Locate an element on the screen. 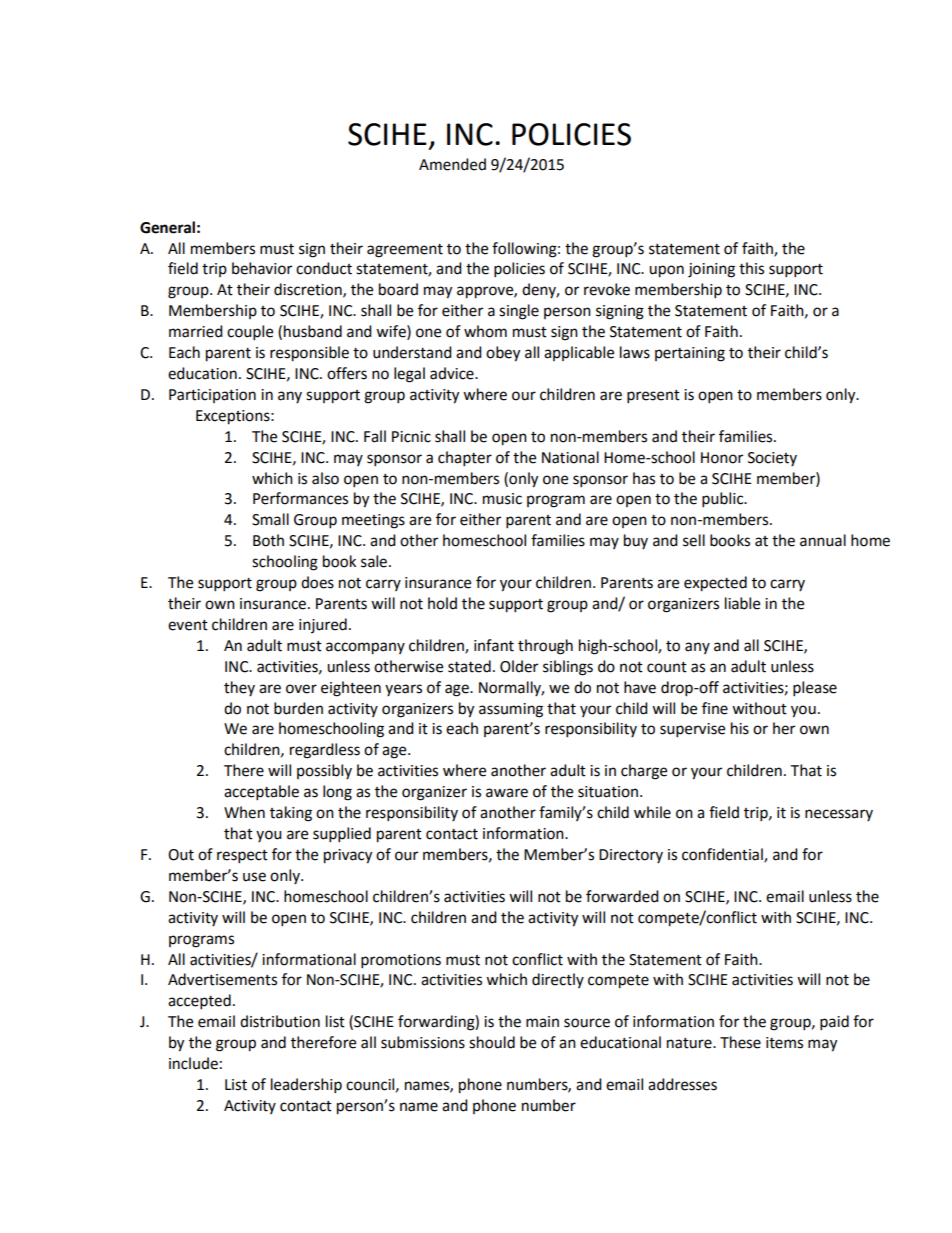 The width and height of the screenshot is (952, 1233). These is located at coordinates (740, 1042).
